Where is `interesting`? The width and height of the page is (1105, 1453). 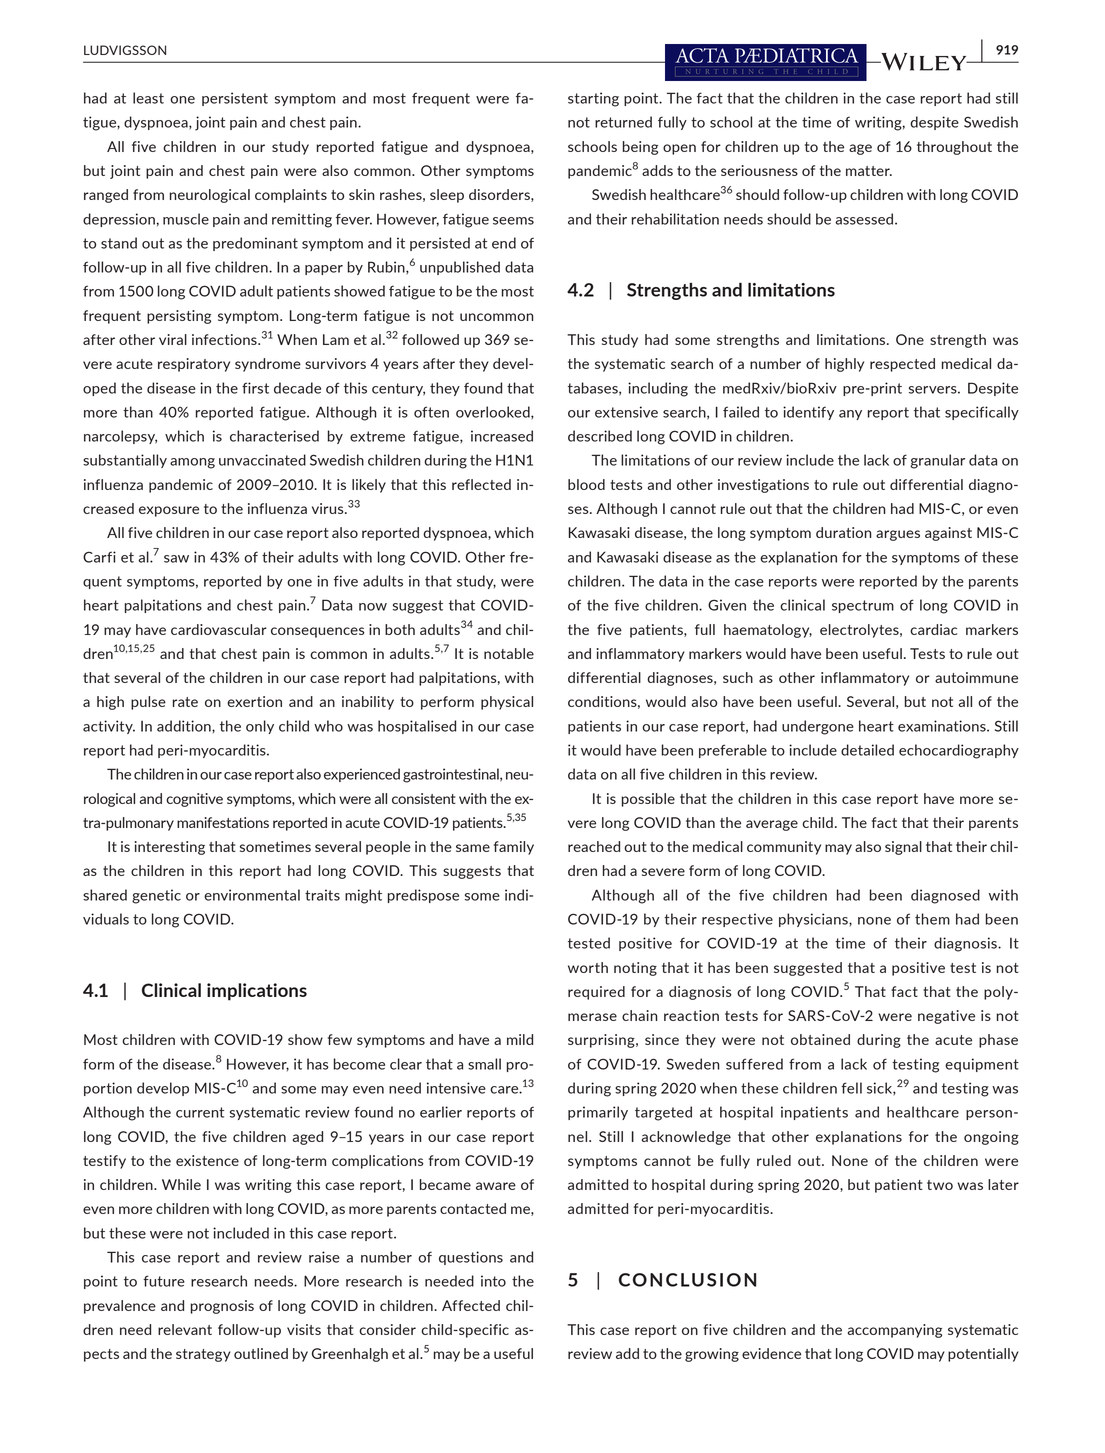
interesting is located at coordinates (169, 848).
